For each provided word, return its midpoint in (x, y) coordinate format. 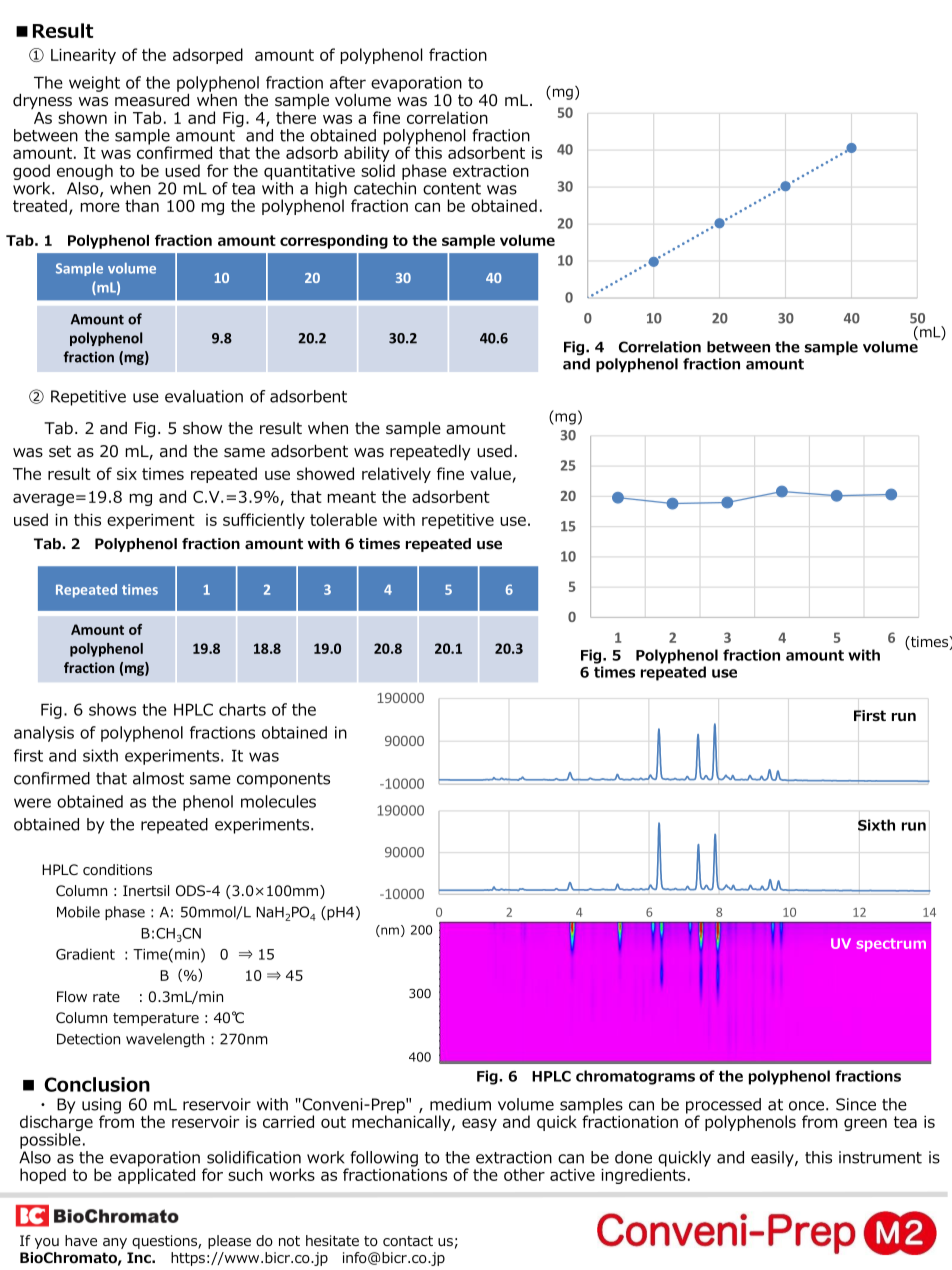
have (81, 1240)
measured (152, 99)
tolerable (343, 519)
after (348, 82)
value (491, 475)
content (452, 189)
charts (242, 709)
